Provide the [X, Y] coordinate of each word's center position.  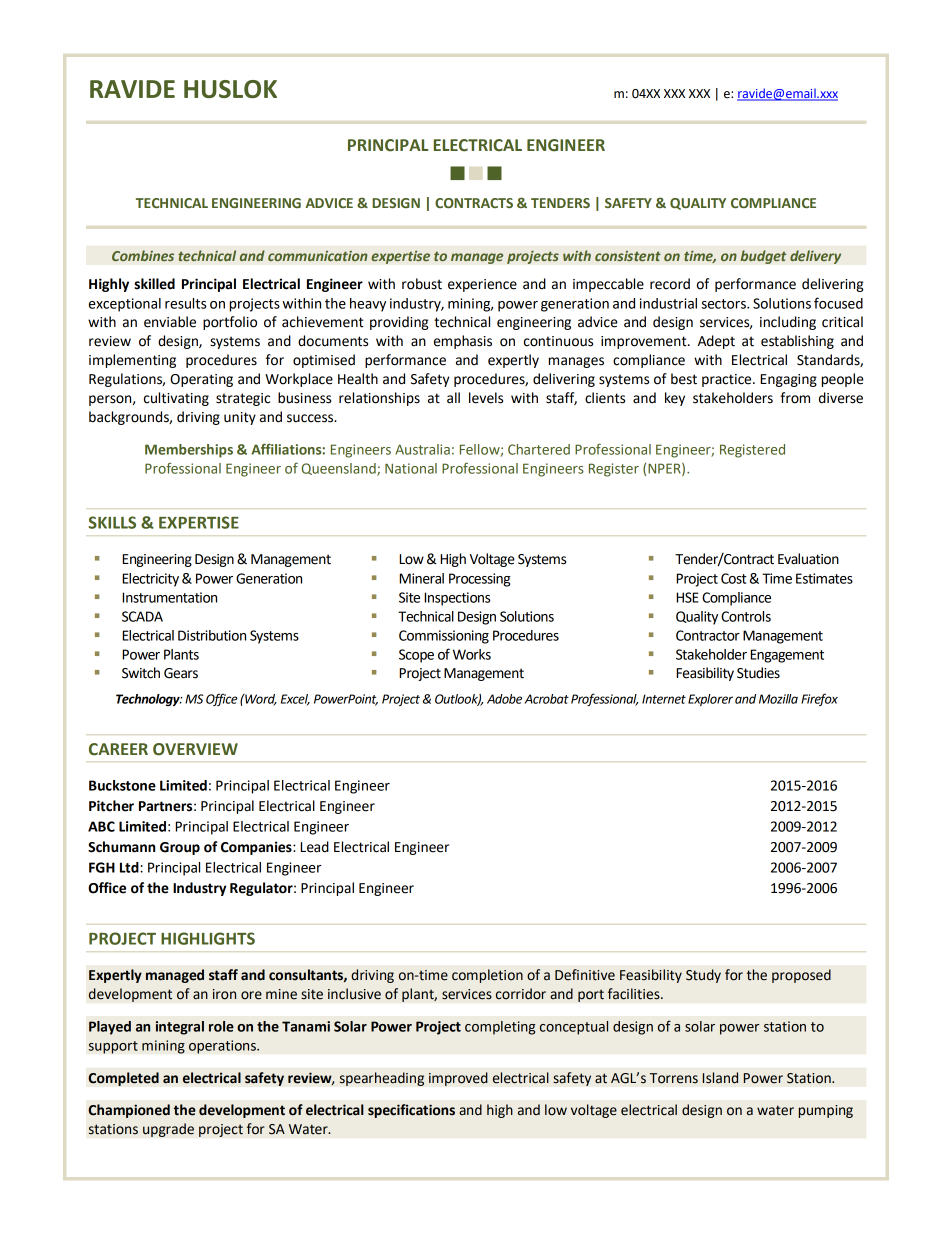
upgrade [168, 1130]
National [411, 468]
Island [720, 1078]
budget [763, 257]
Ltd [130, 867]
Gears [181, 673]
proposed [801, 976]
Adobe [504, 699]
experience [482, 285]
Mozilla [778, 699]
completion [487, 976]
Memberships [189, 451]
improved [458, 1079]
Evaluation [808, 559]
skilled [154, 284]
